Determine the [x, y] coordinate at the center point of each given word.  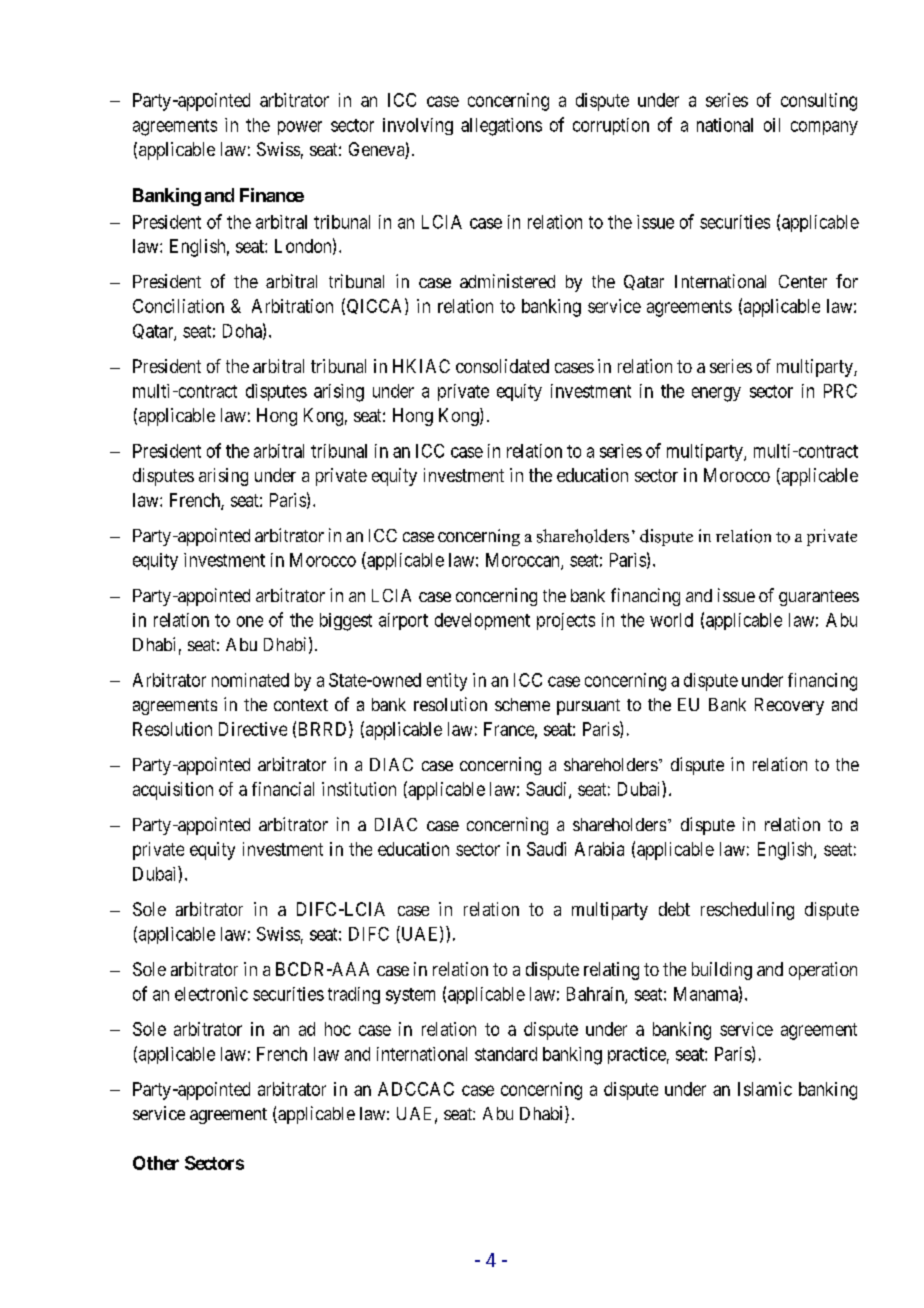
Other [156, 1163]
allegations [501, 127]
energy [716, 394]
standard [506, 1054]
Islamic [765, 1089]
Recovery [789, 706]
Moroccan [524, 561]
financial [283, 789]
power [300, 128]
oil [772, 125]
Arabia [599, 849]
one [250, 621]
